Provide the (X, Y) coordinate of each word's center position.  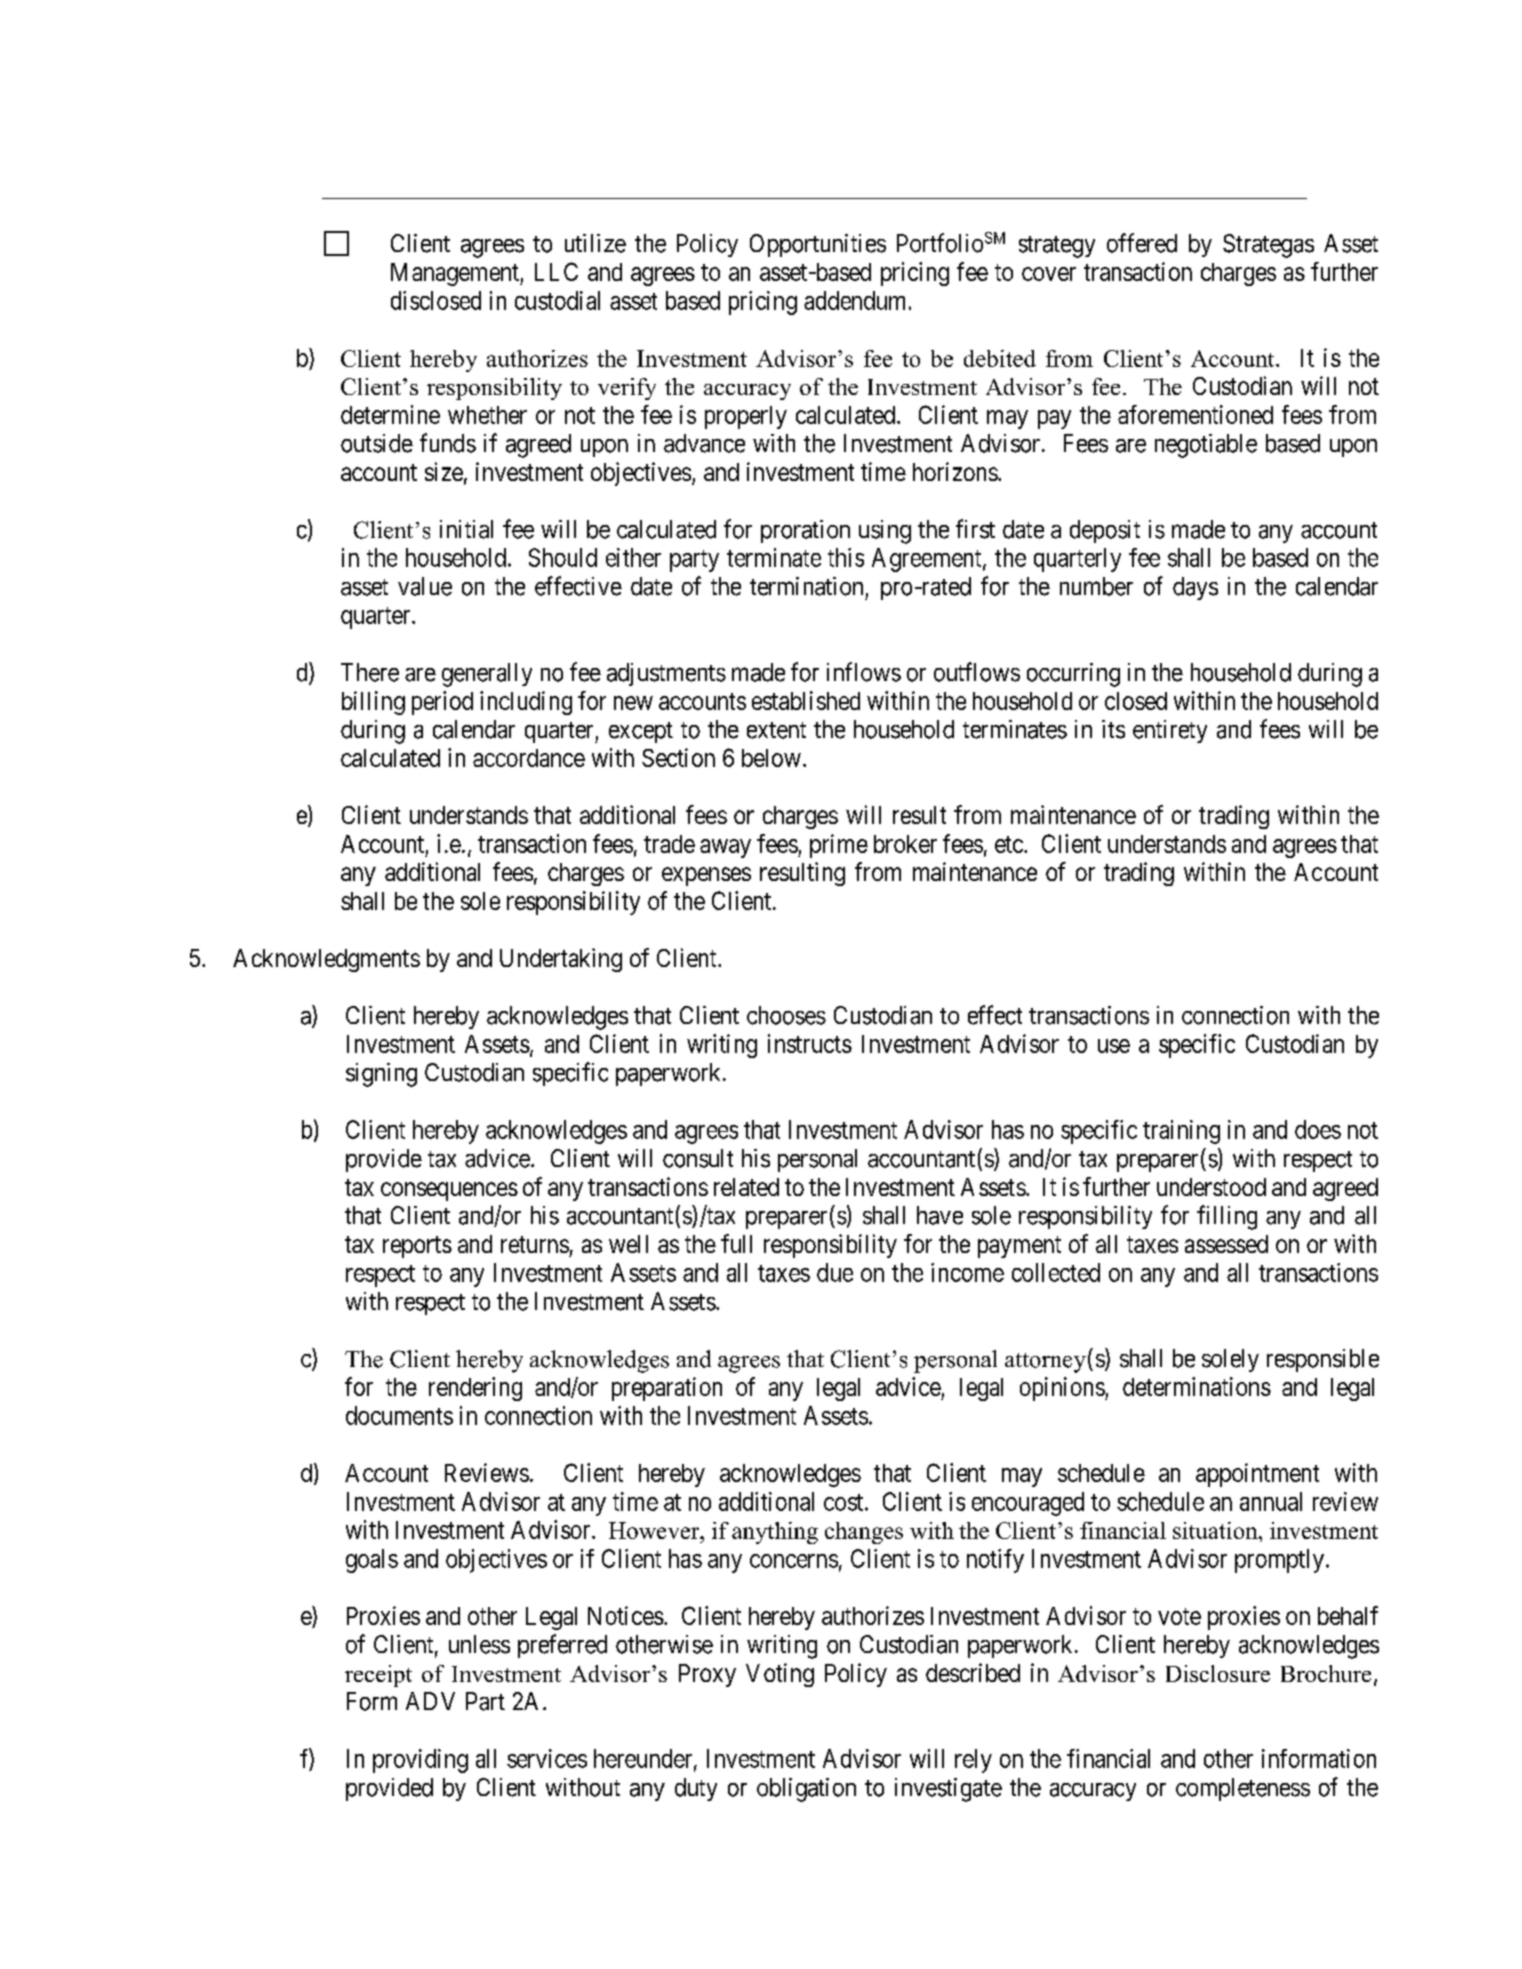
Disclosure (1218, 1673)
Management (456, 274)
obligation (806, 1790)
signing (381, 1075)
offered (1142, 243)
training (1181, 1132)
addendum (854, 300)
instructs (810, 1043)
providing (420, 1761)
